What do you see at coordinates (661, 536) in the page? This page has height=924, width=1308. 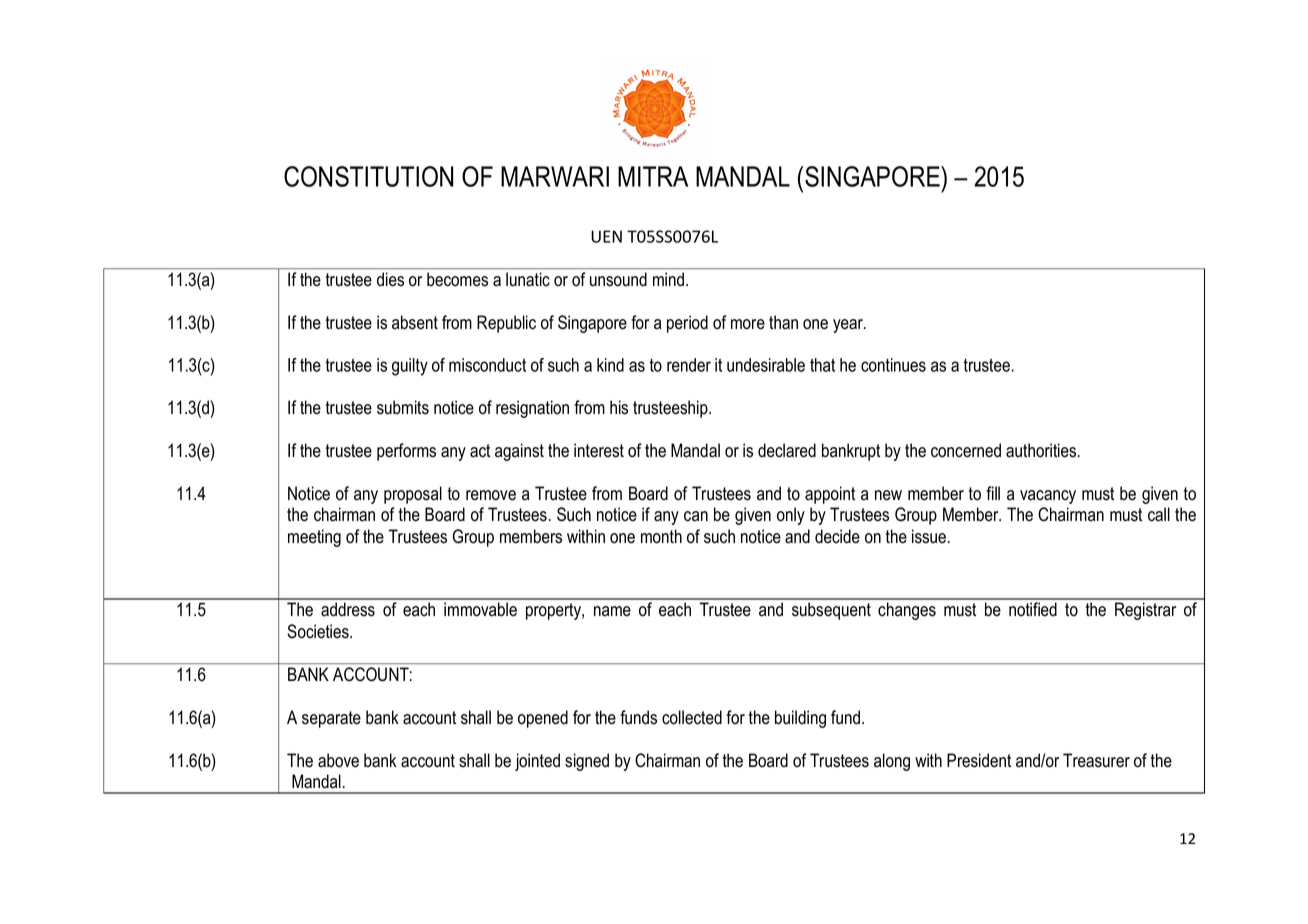 I see `month` at bounding box center [661, 536].
